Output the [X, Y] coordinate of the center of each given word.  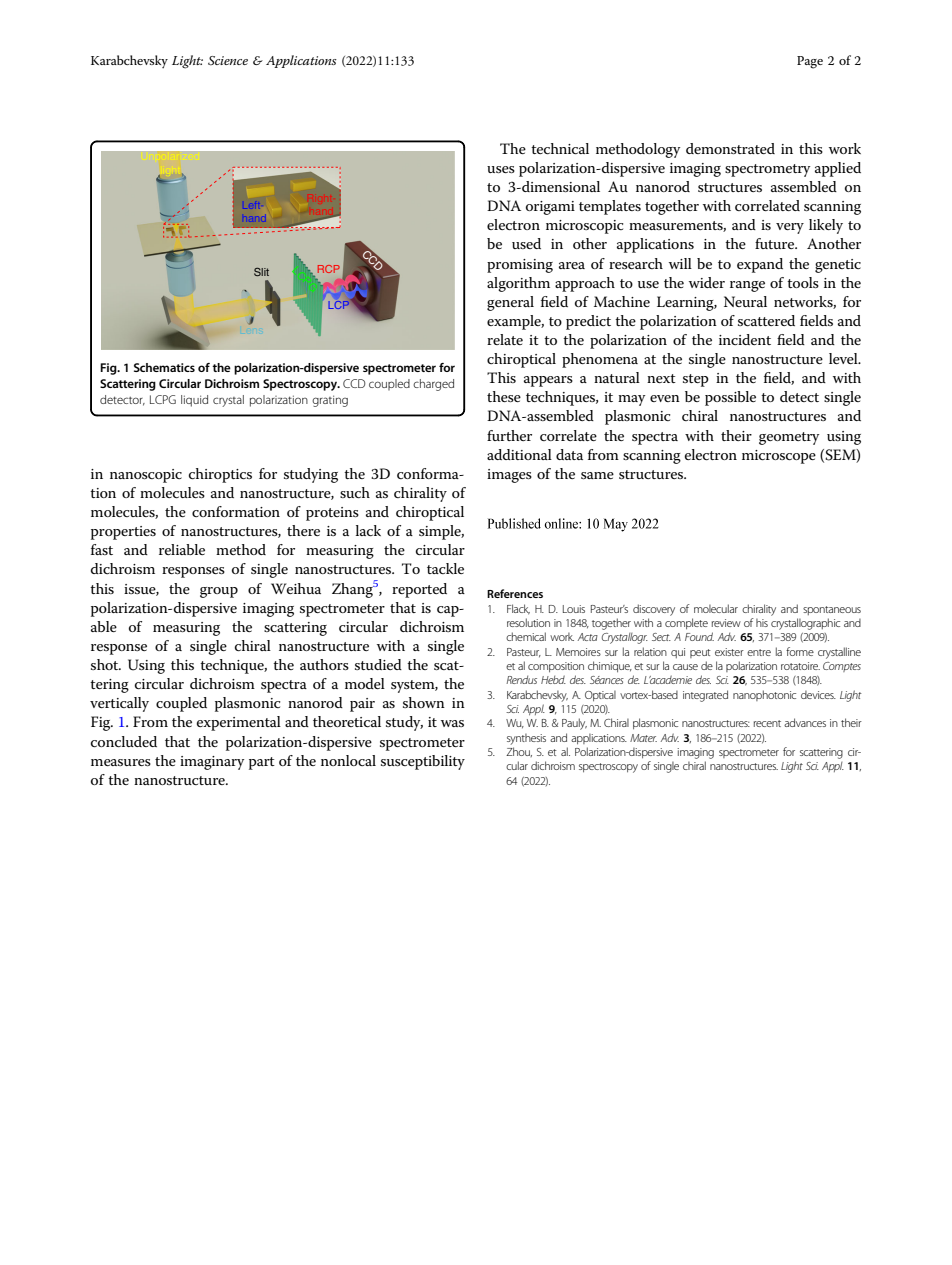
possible [730, 398]
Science [228, 61]
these [504, 396]
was [452, 723]
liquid [194, 401]
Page [810, 62]
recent [767, 723]
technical [560, 148]
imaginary [212, 763]
